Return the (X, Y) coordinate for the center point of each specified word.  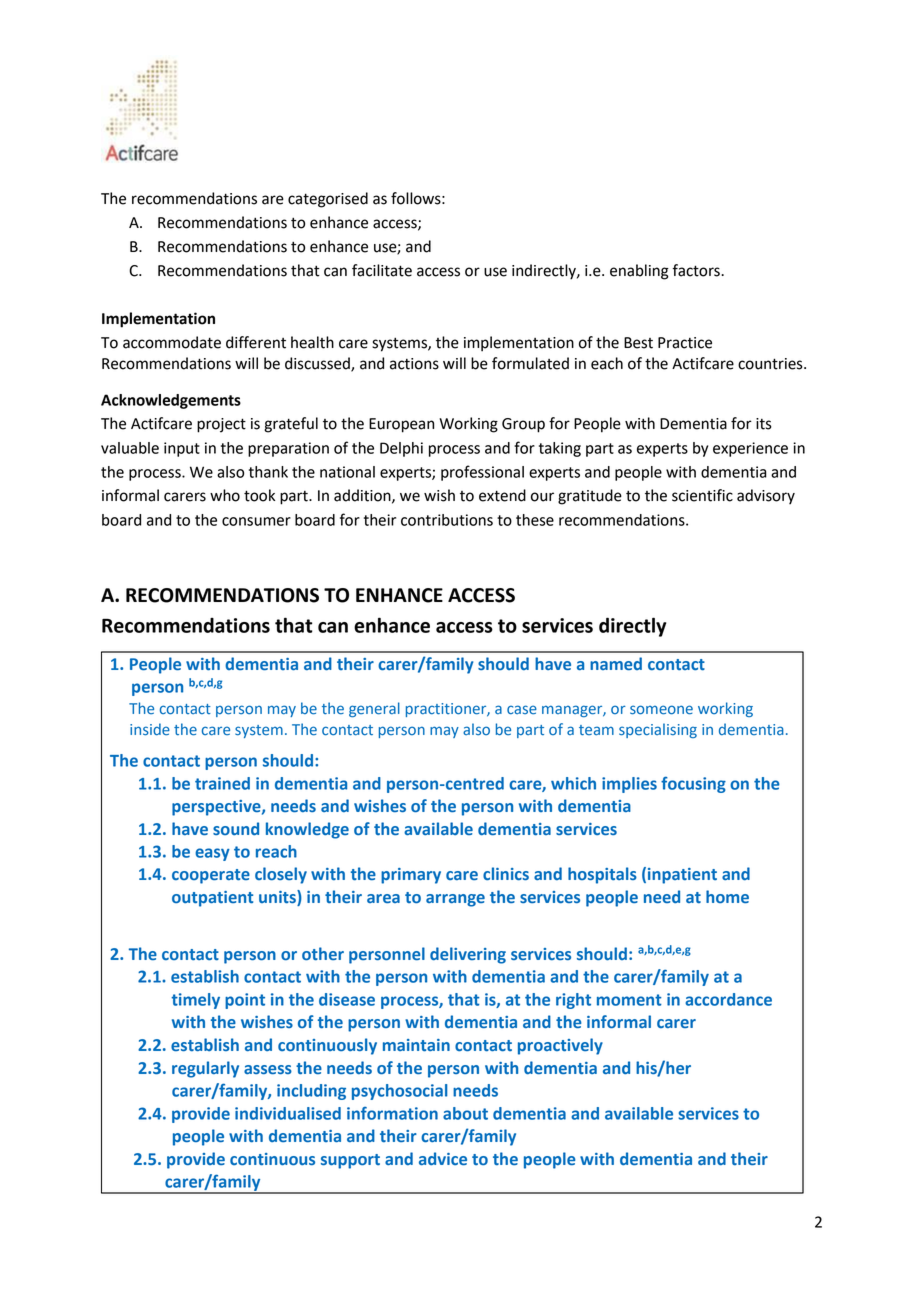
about (465, 1113)
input (182, 449)
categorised (328, 200)
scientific (702, 495)
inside (150, 729)
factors (697, 270)
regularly (205, 1069)
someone (661, 710)
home (727, 896)
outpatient (212, 899)
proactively (560, 1046)
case (522, 710)
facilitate (382, 270)
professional (482, 473)
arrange (455, 900)
